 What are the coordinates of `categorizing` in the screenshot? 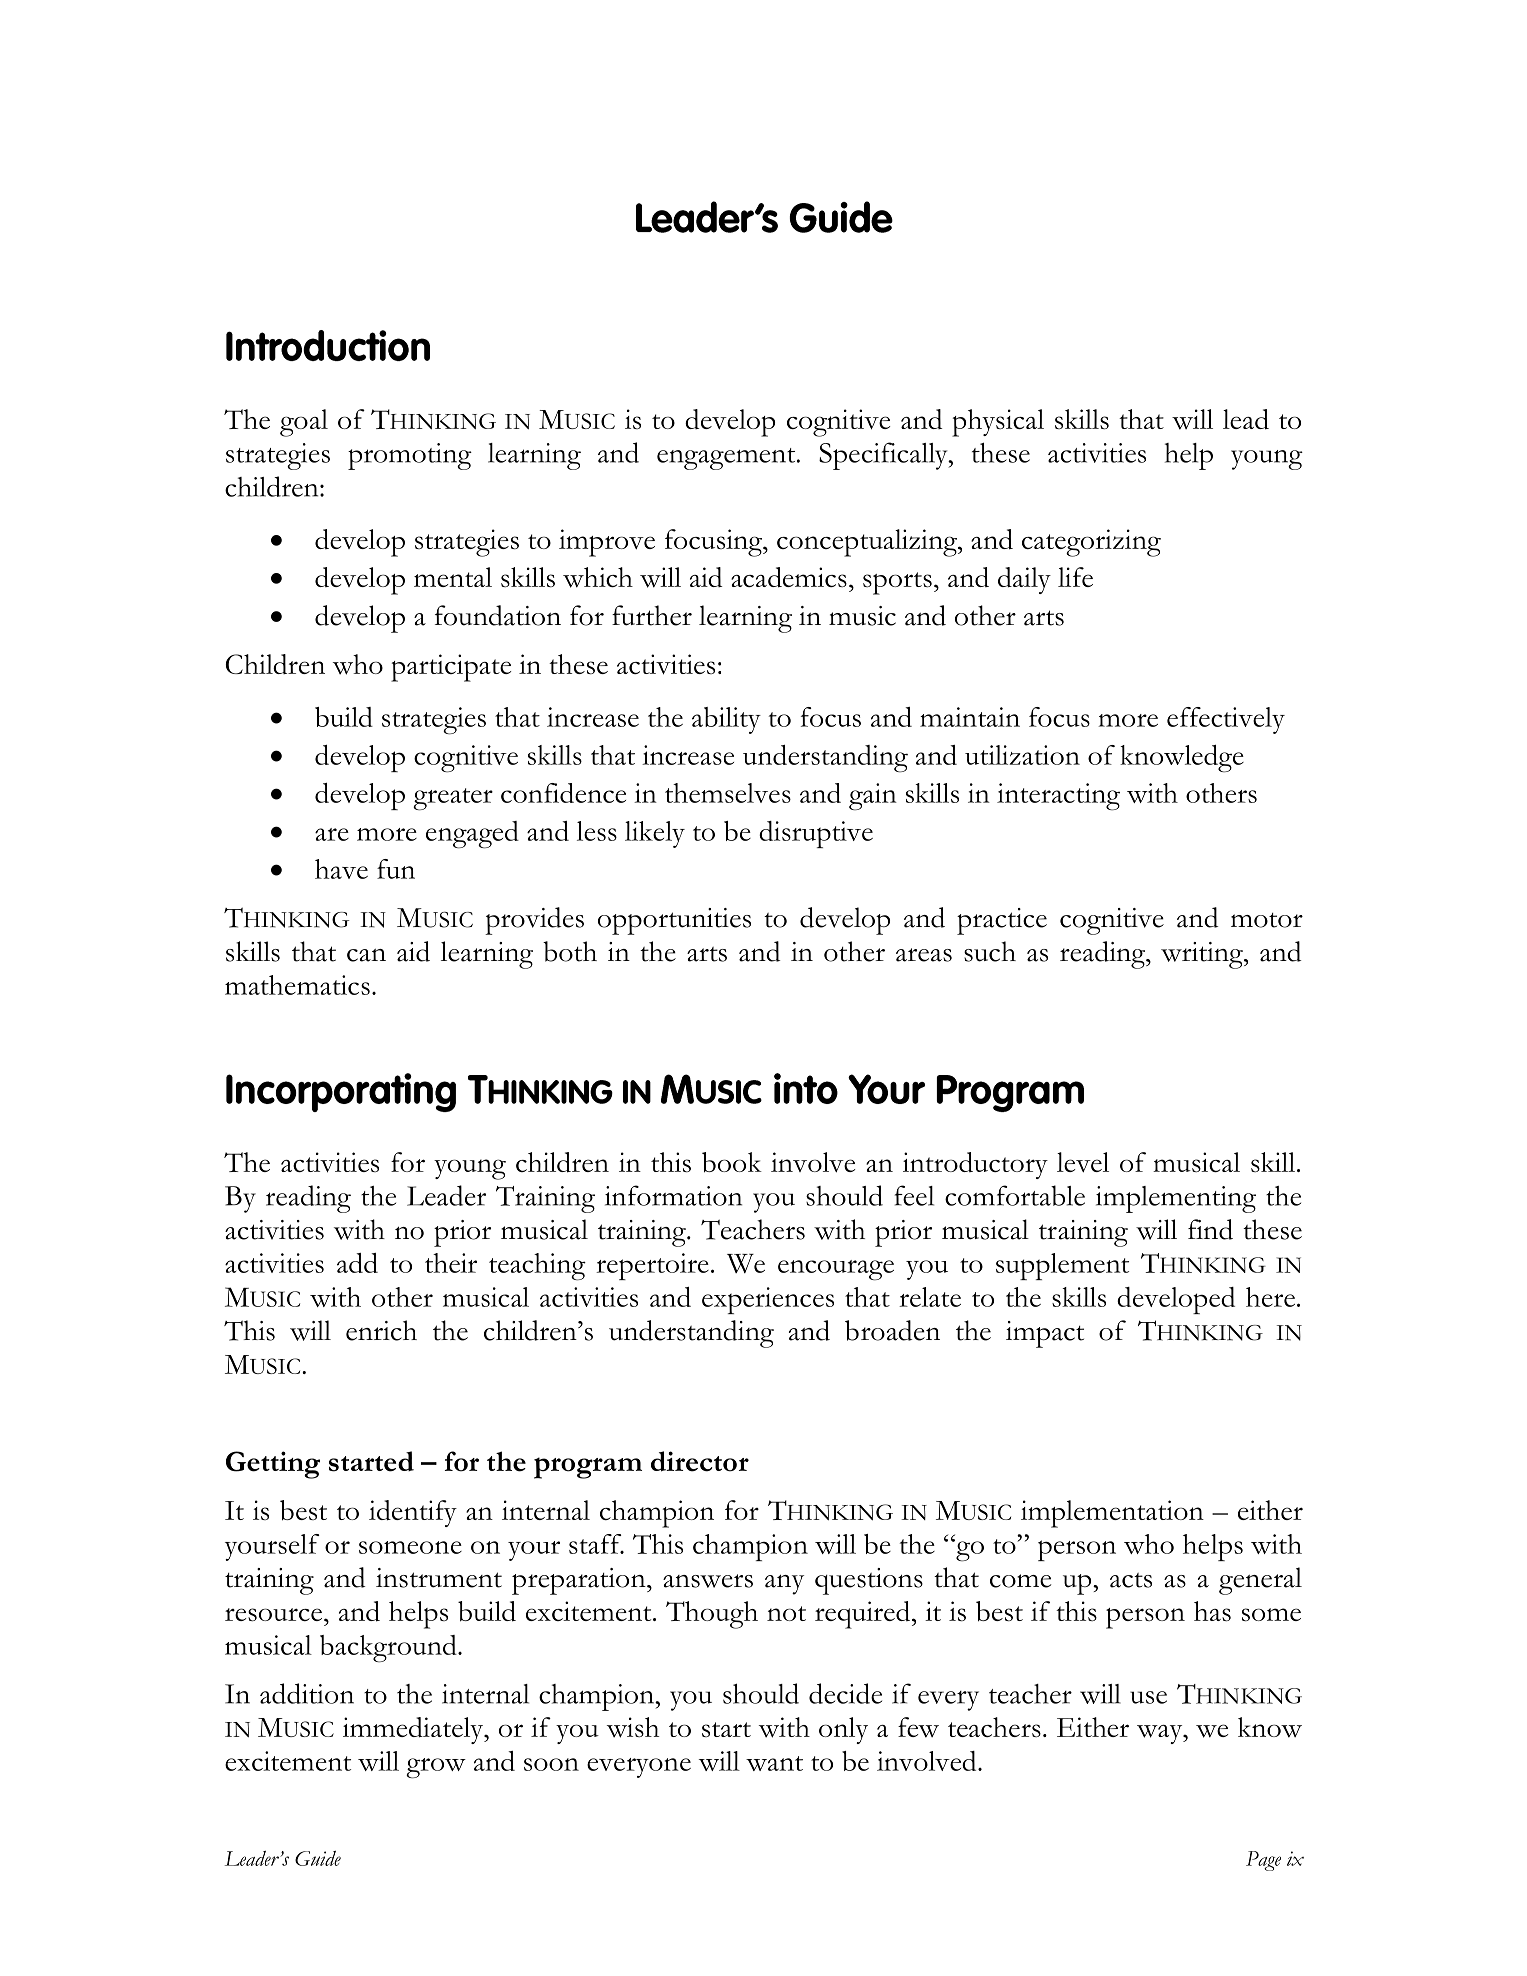 It's located at (1091, 543).
